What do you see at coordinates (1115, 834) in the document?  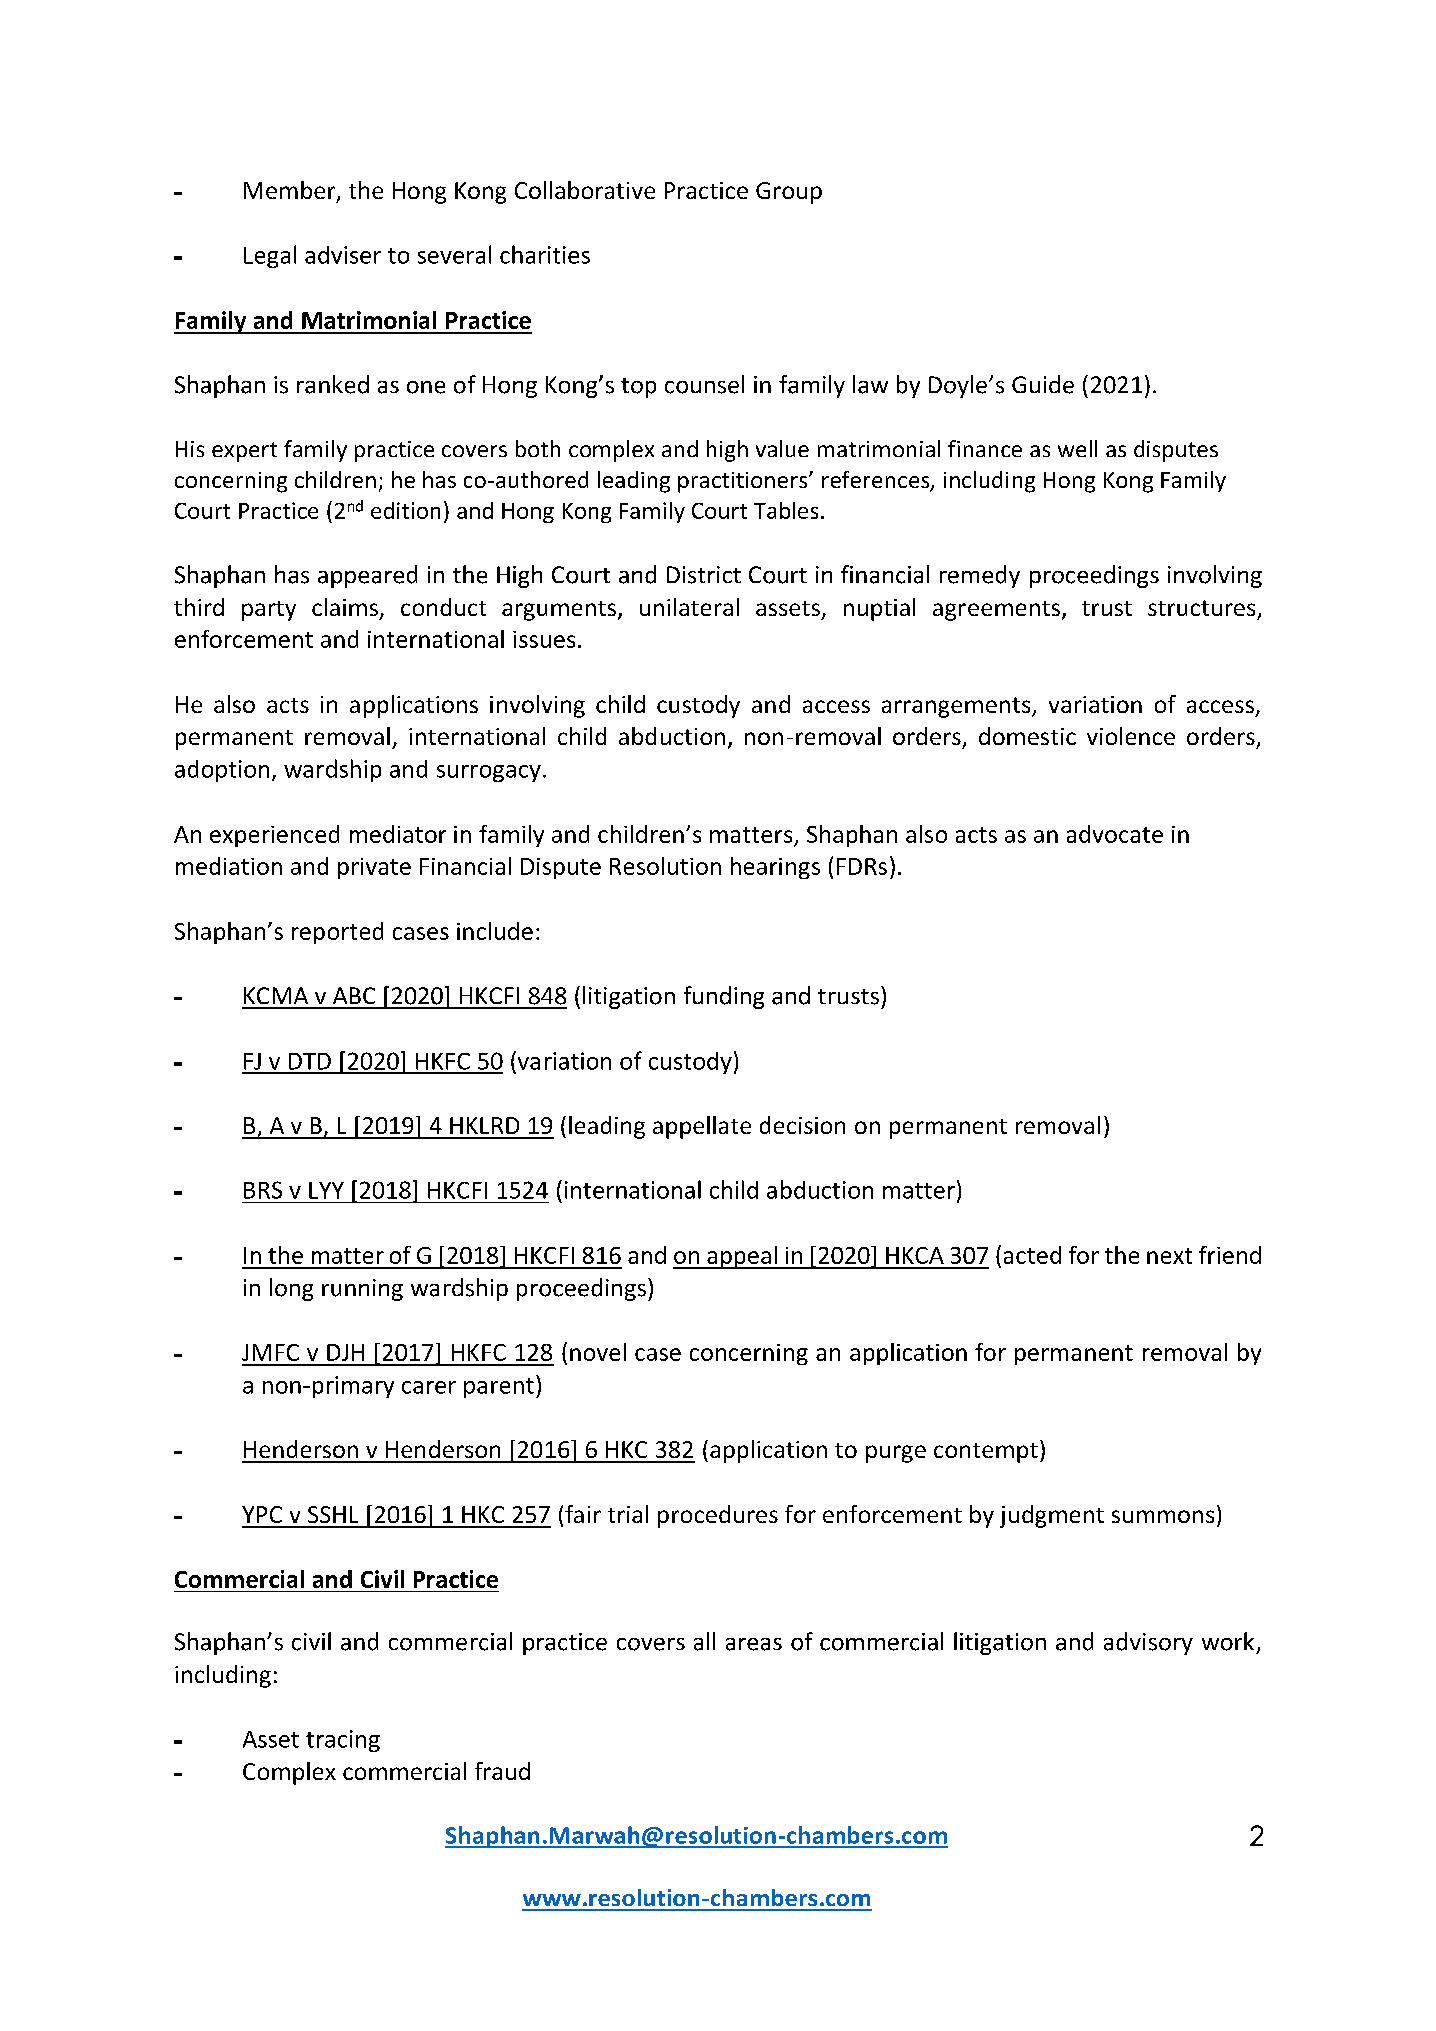 I see `advocate` at bounding box center [1115, 834].
